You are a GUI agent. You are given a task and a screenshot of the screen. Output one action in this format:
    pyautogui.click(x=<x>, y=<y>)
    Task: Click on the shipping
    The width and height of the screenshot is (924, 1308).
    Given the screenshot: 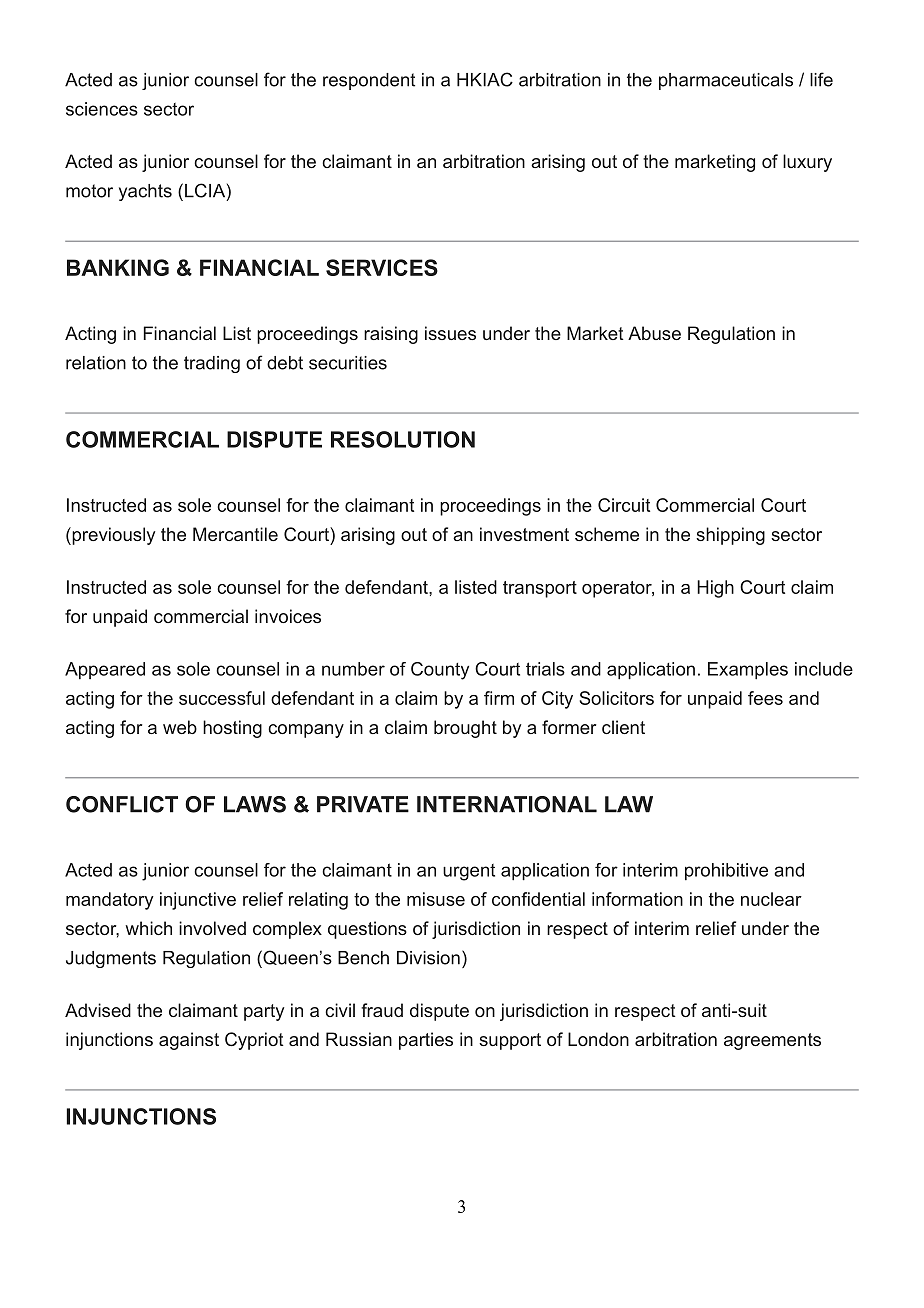 What is the action you would take?
    pyautogui.click(x=730, y=536)
